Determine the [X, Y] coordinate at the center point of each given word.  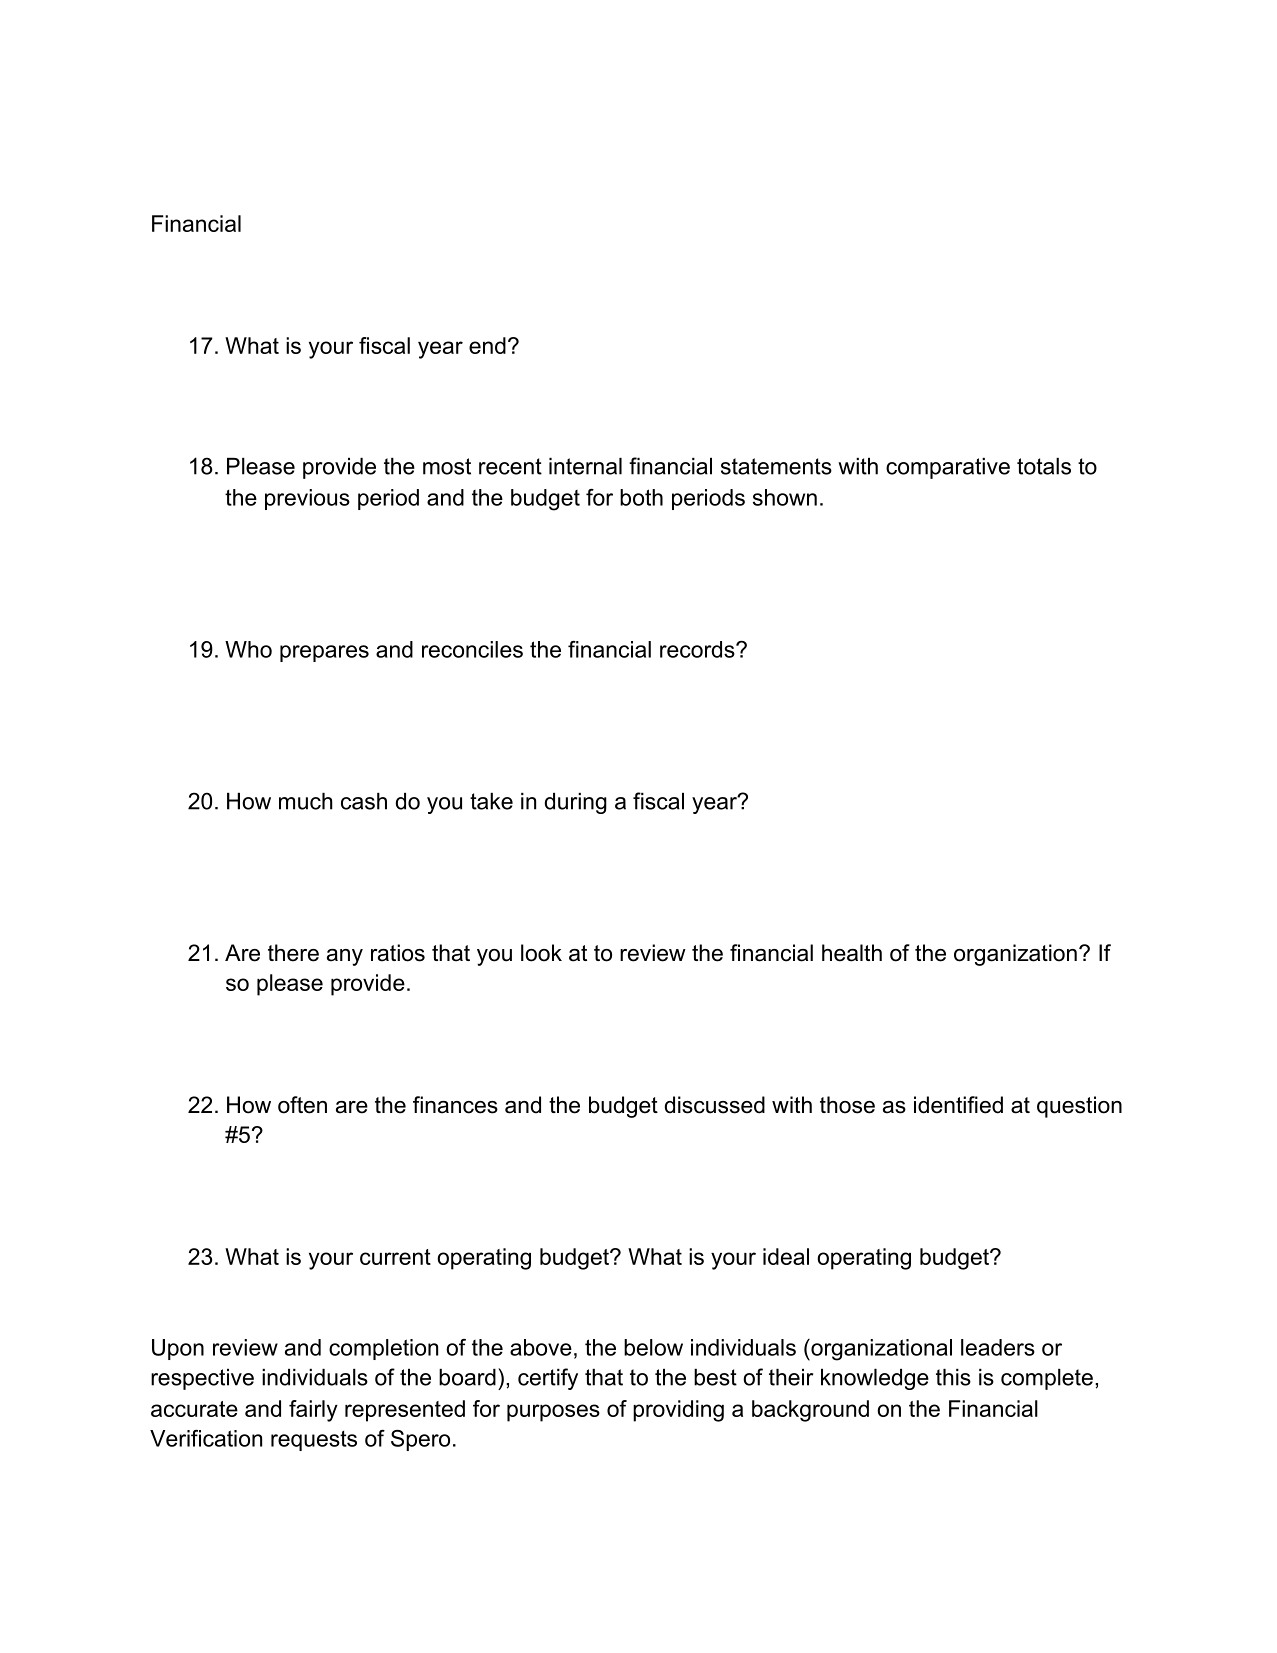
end [487, 345]
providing [678, 1411]
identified [958, 1105]
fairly [313, 1411]
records [698, 649]
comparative [948, 468]
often [302, 1105]
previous [307, 499]
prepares [324, 653]
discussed [715, 1105]
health [852, 953]
